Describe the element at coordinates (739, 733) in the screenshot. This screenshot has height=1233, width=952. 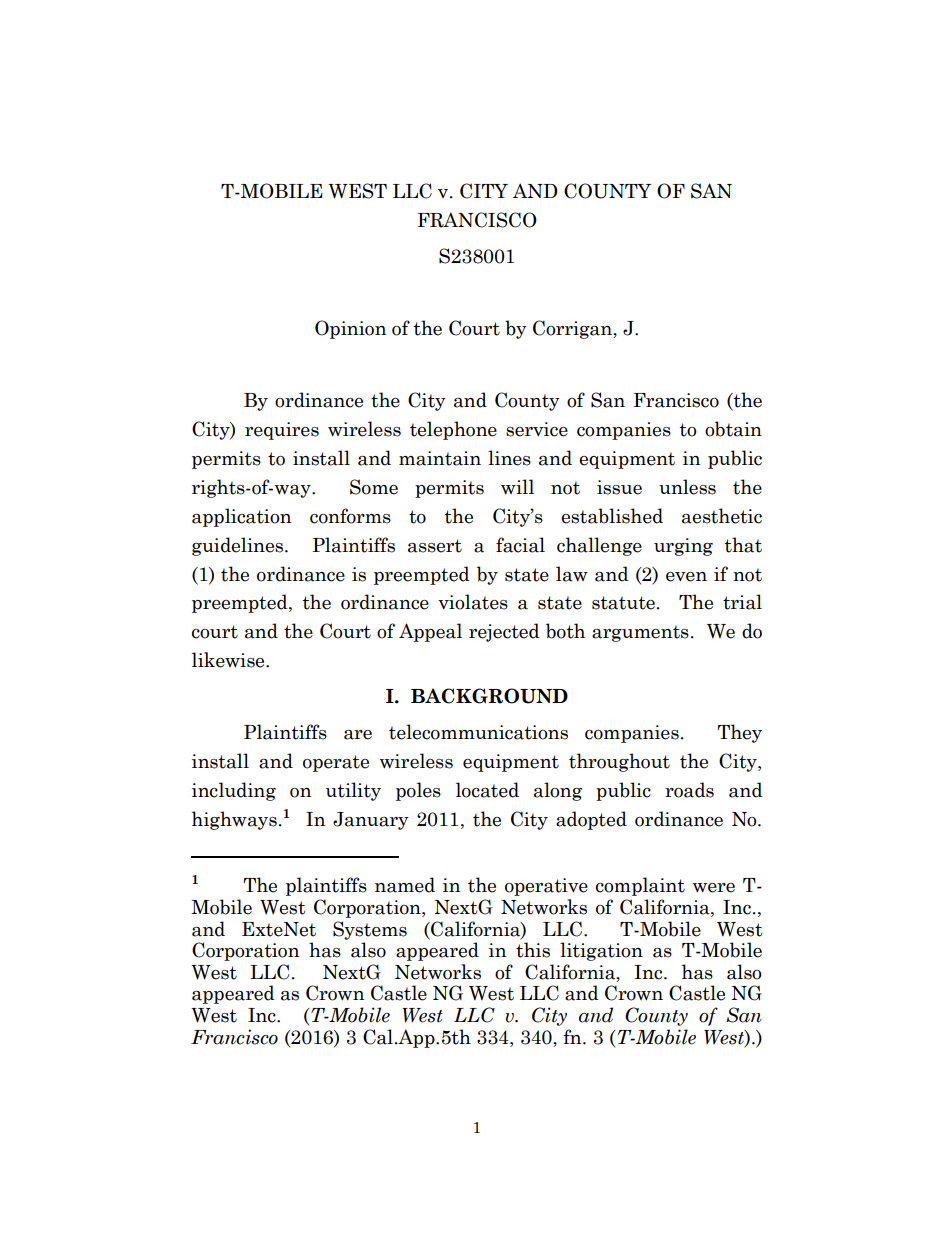
I see `They` at that location.
